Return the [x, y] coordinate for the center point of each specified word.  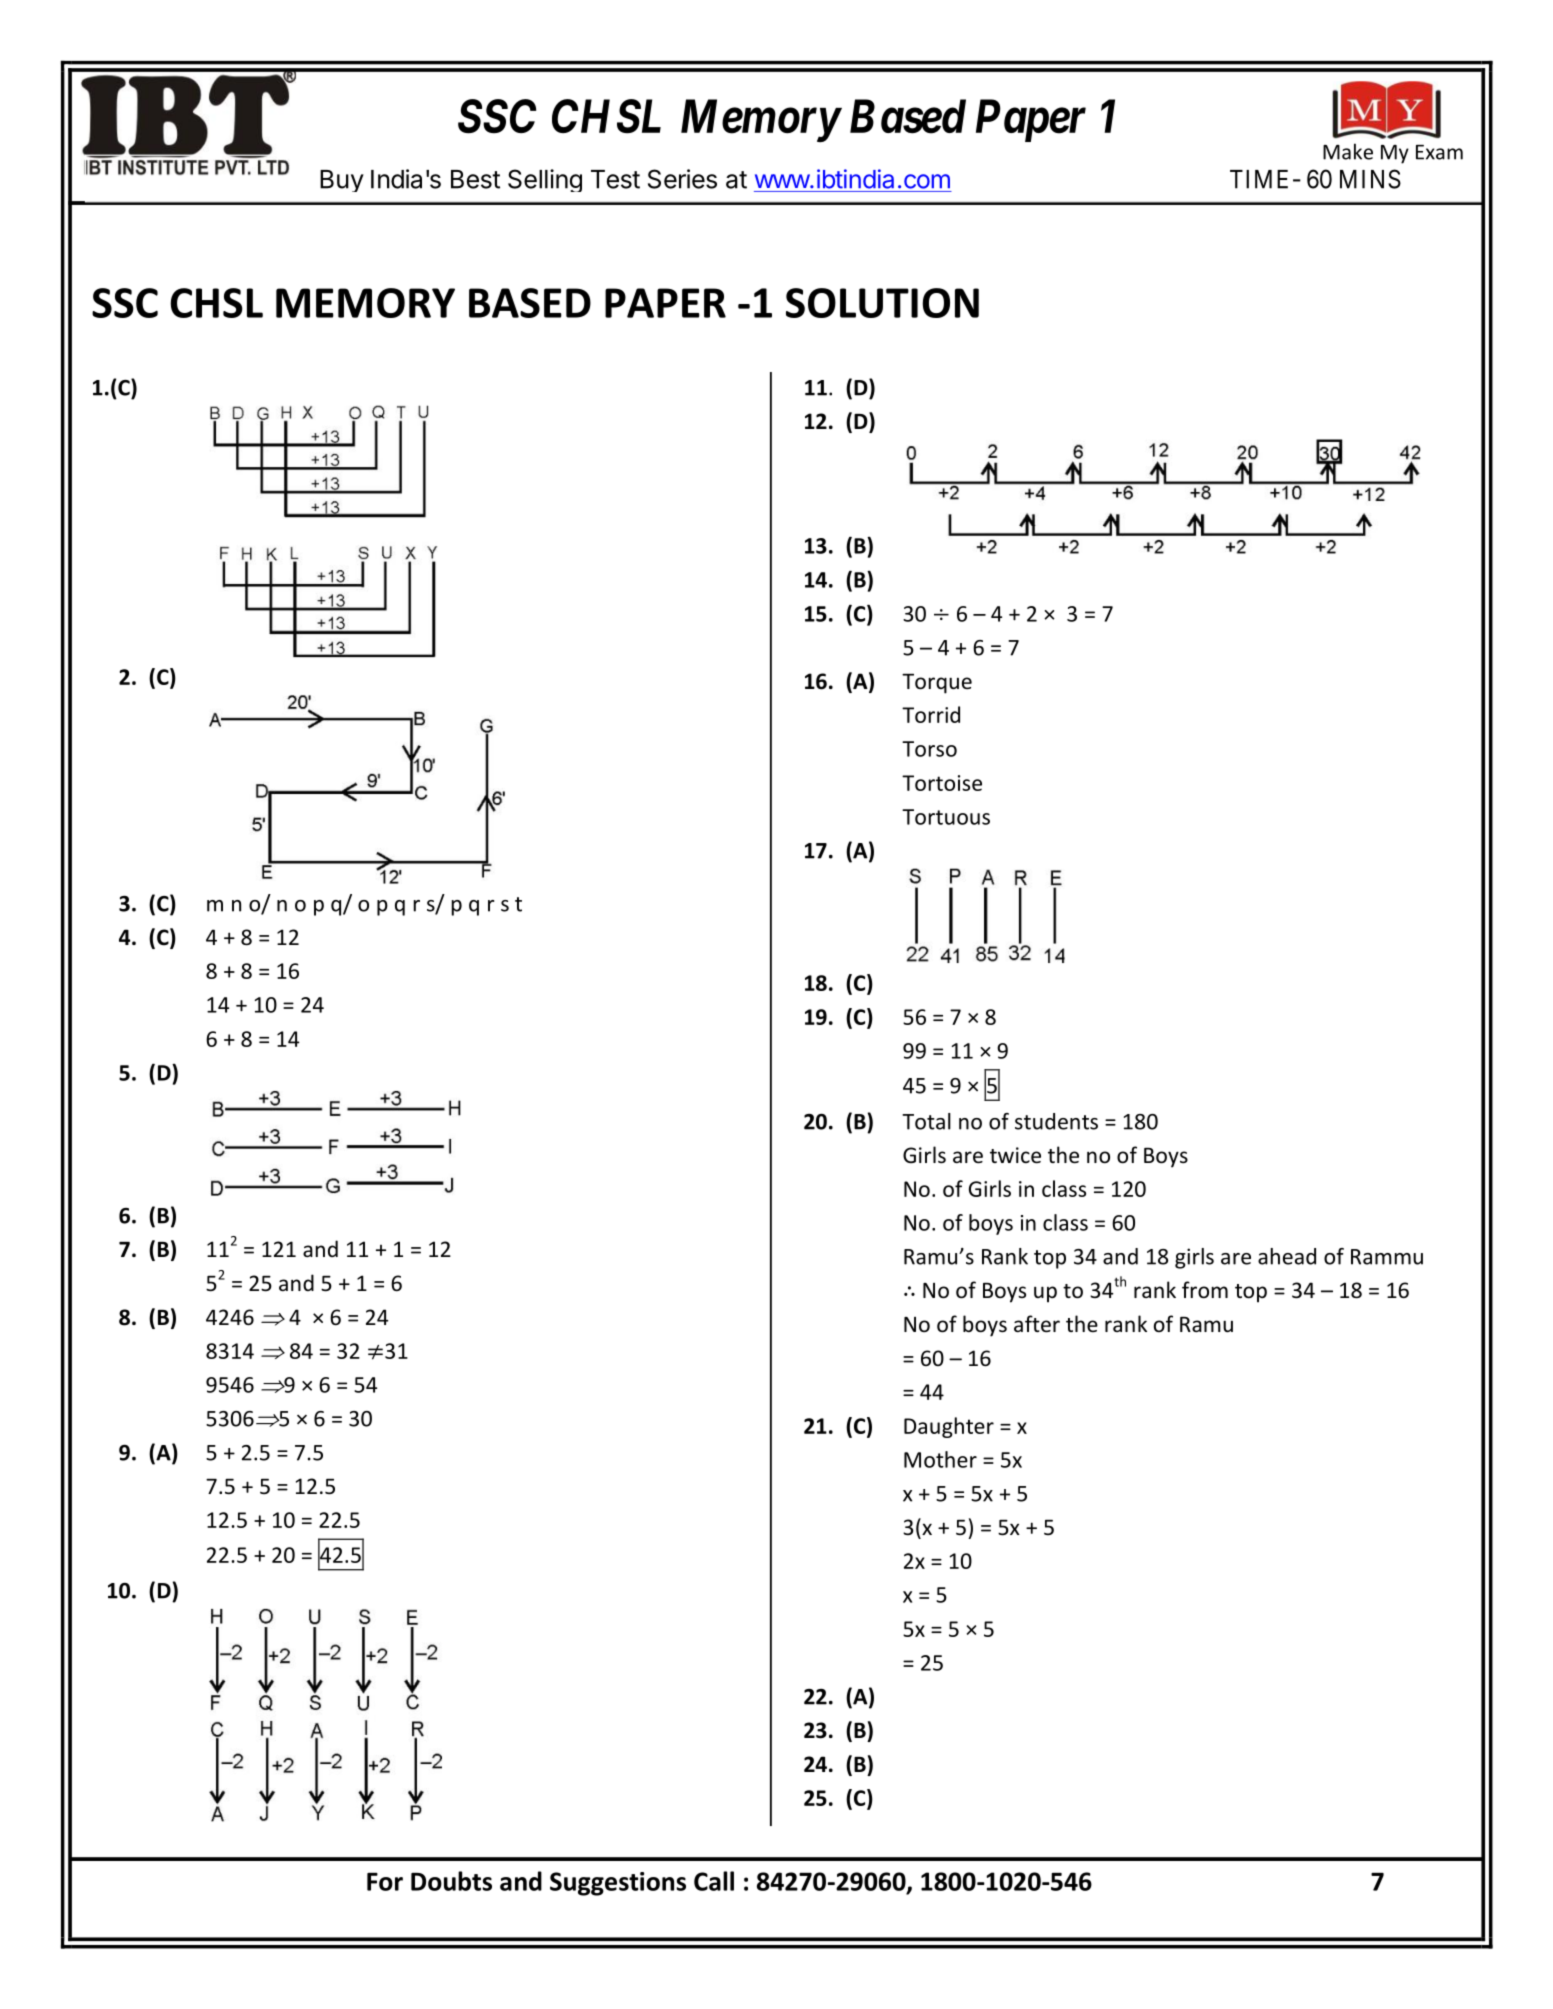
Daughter [949, 1427]
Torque [937, 684]
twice [1015, 1155]
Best [475, 179]
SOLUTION [882, 303]
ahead [1287, 1256]
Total [926, 1121]
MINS [1370, 179]
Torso [929, 749]
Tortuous [946, 817]
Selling [545, 180]
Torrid [931, 714]
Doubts [451, 1881]
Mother [940, 1459]
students [1056, 1121]
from [1205, 1290]
